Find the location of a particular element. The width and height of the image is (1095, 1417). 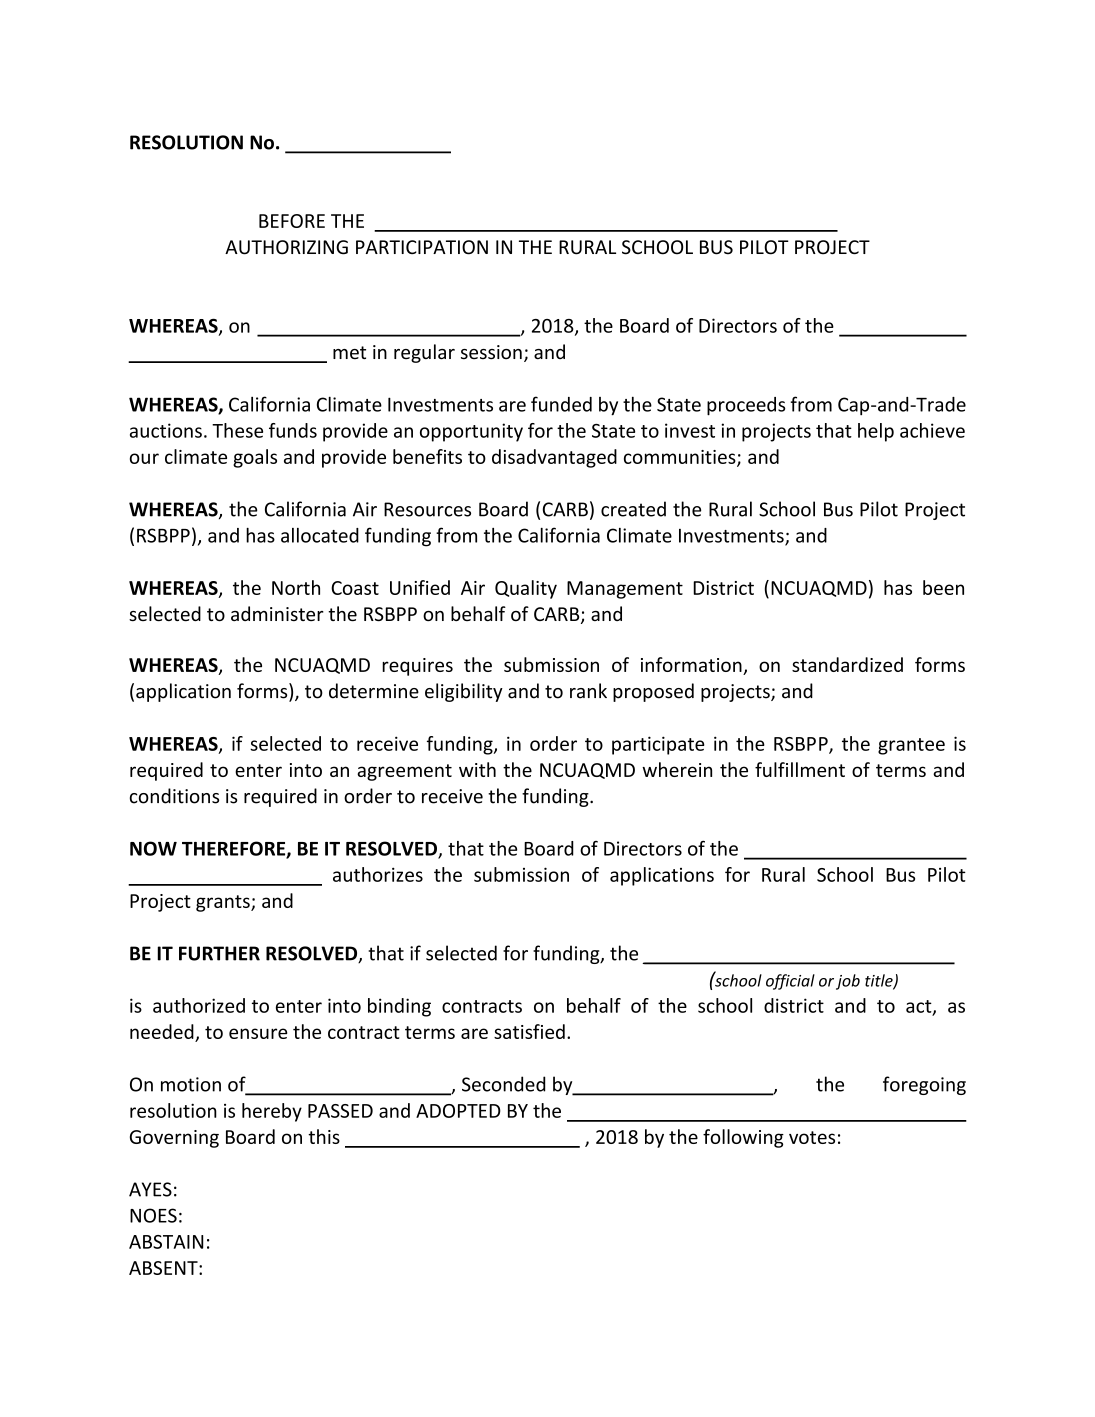

goals is located at coordinates (255, 458).
